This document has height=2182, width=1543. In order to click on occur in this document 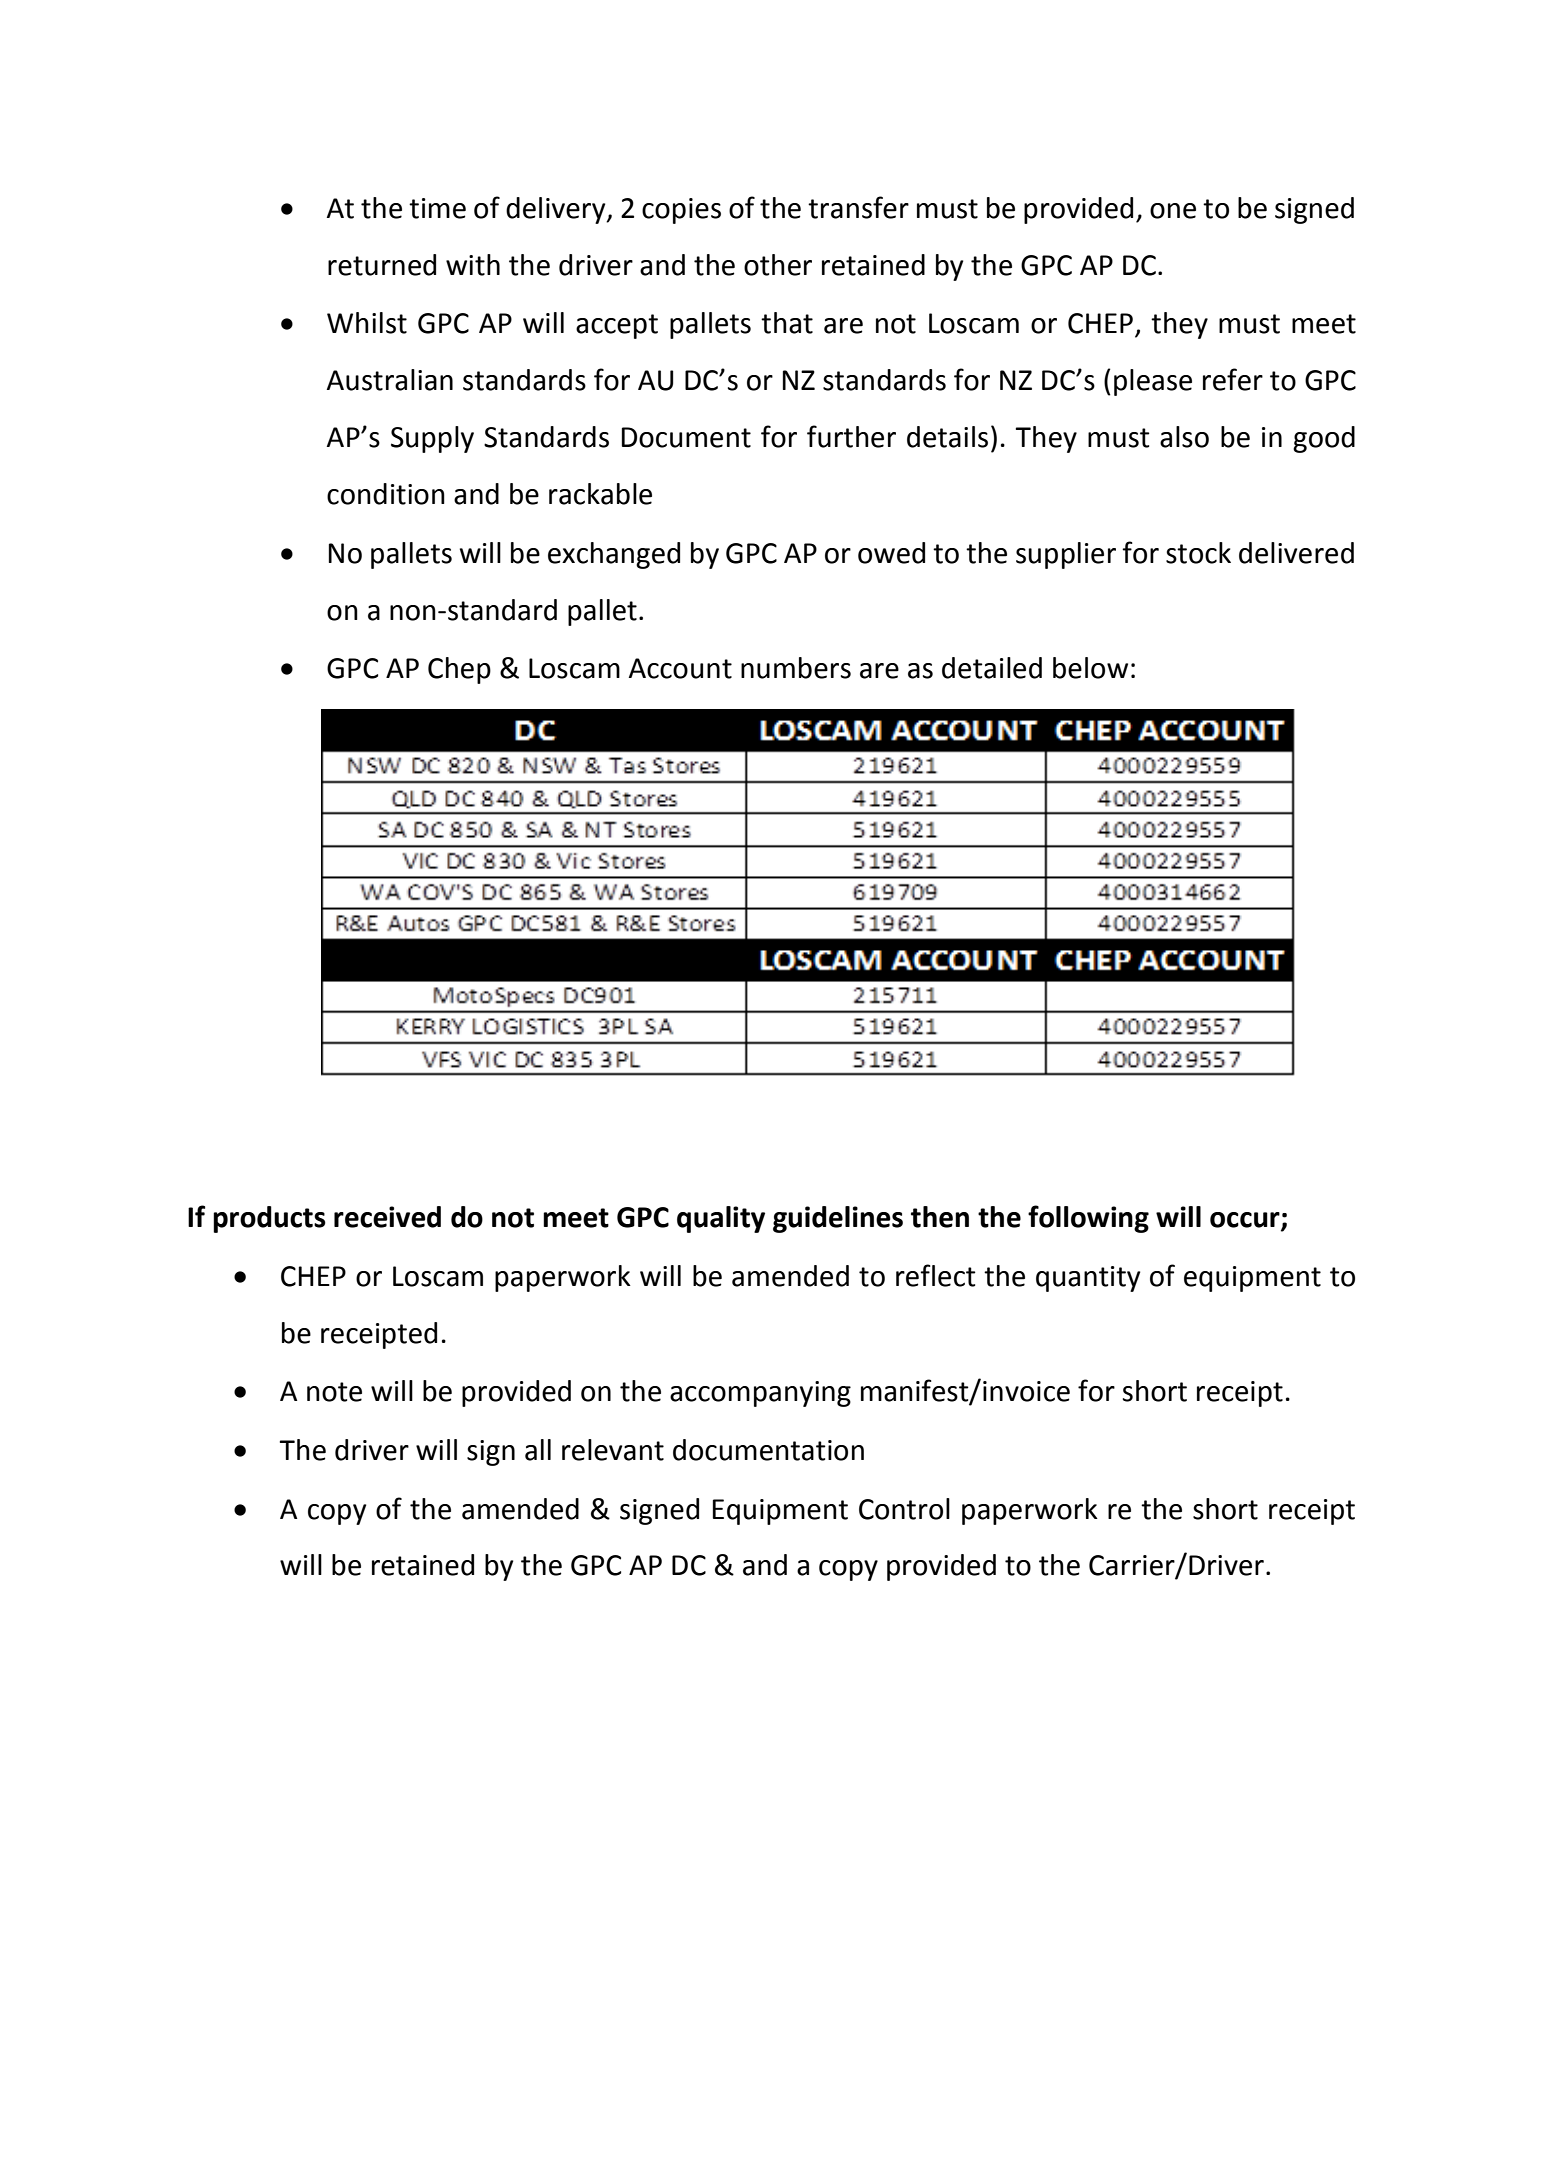, I will do `click(1246, 1221)`.
